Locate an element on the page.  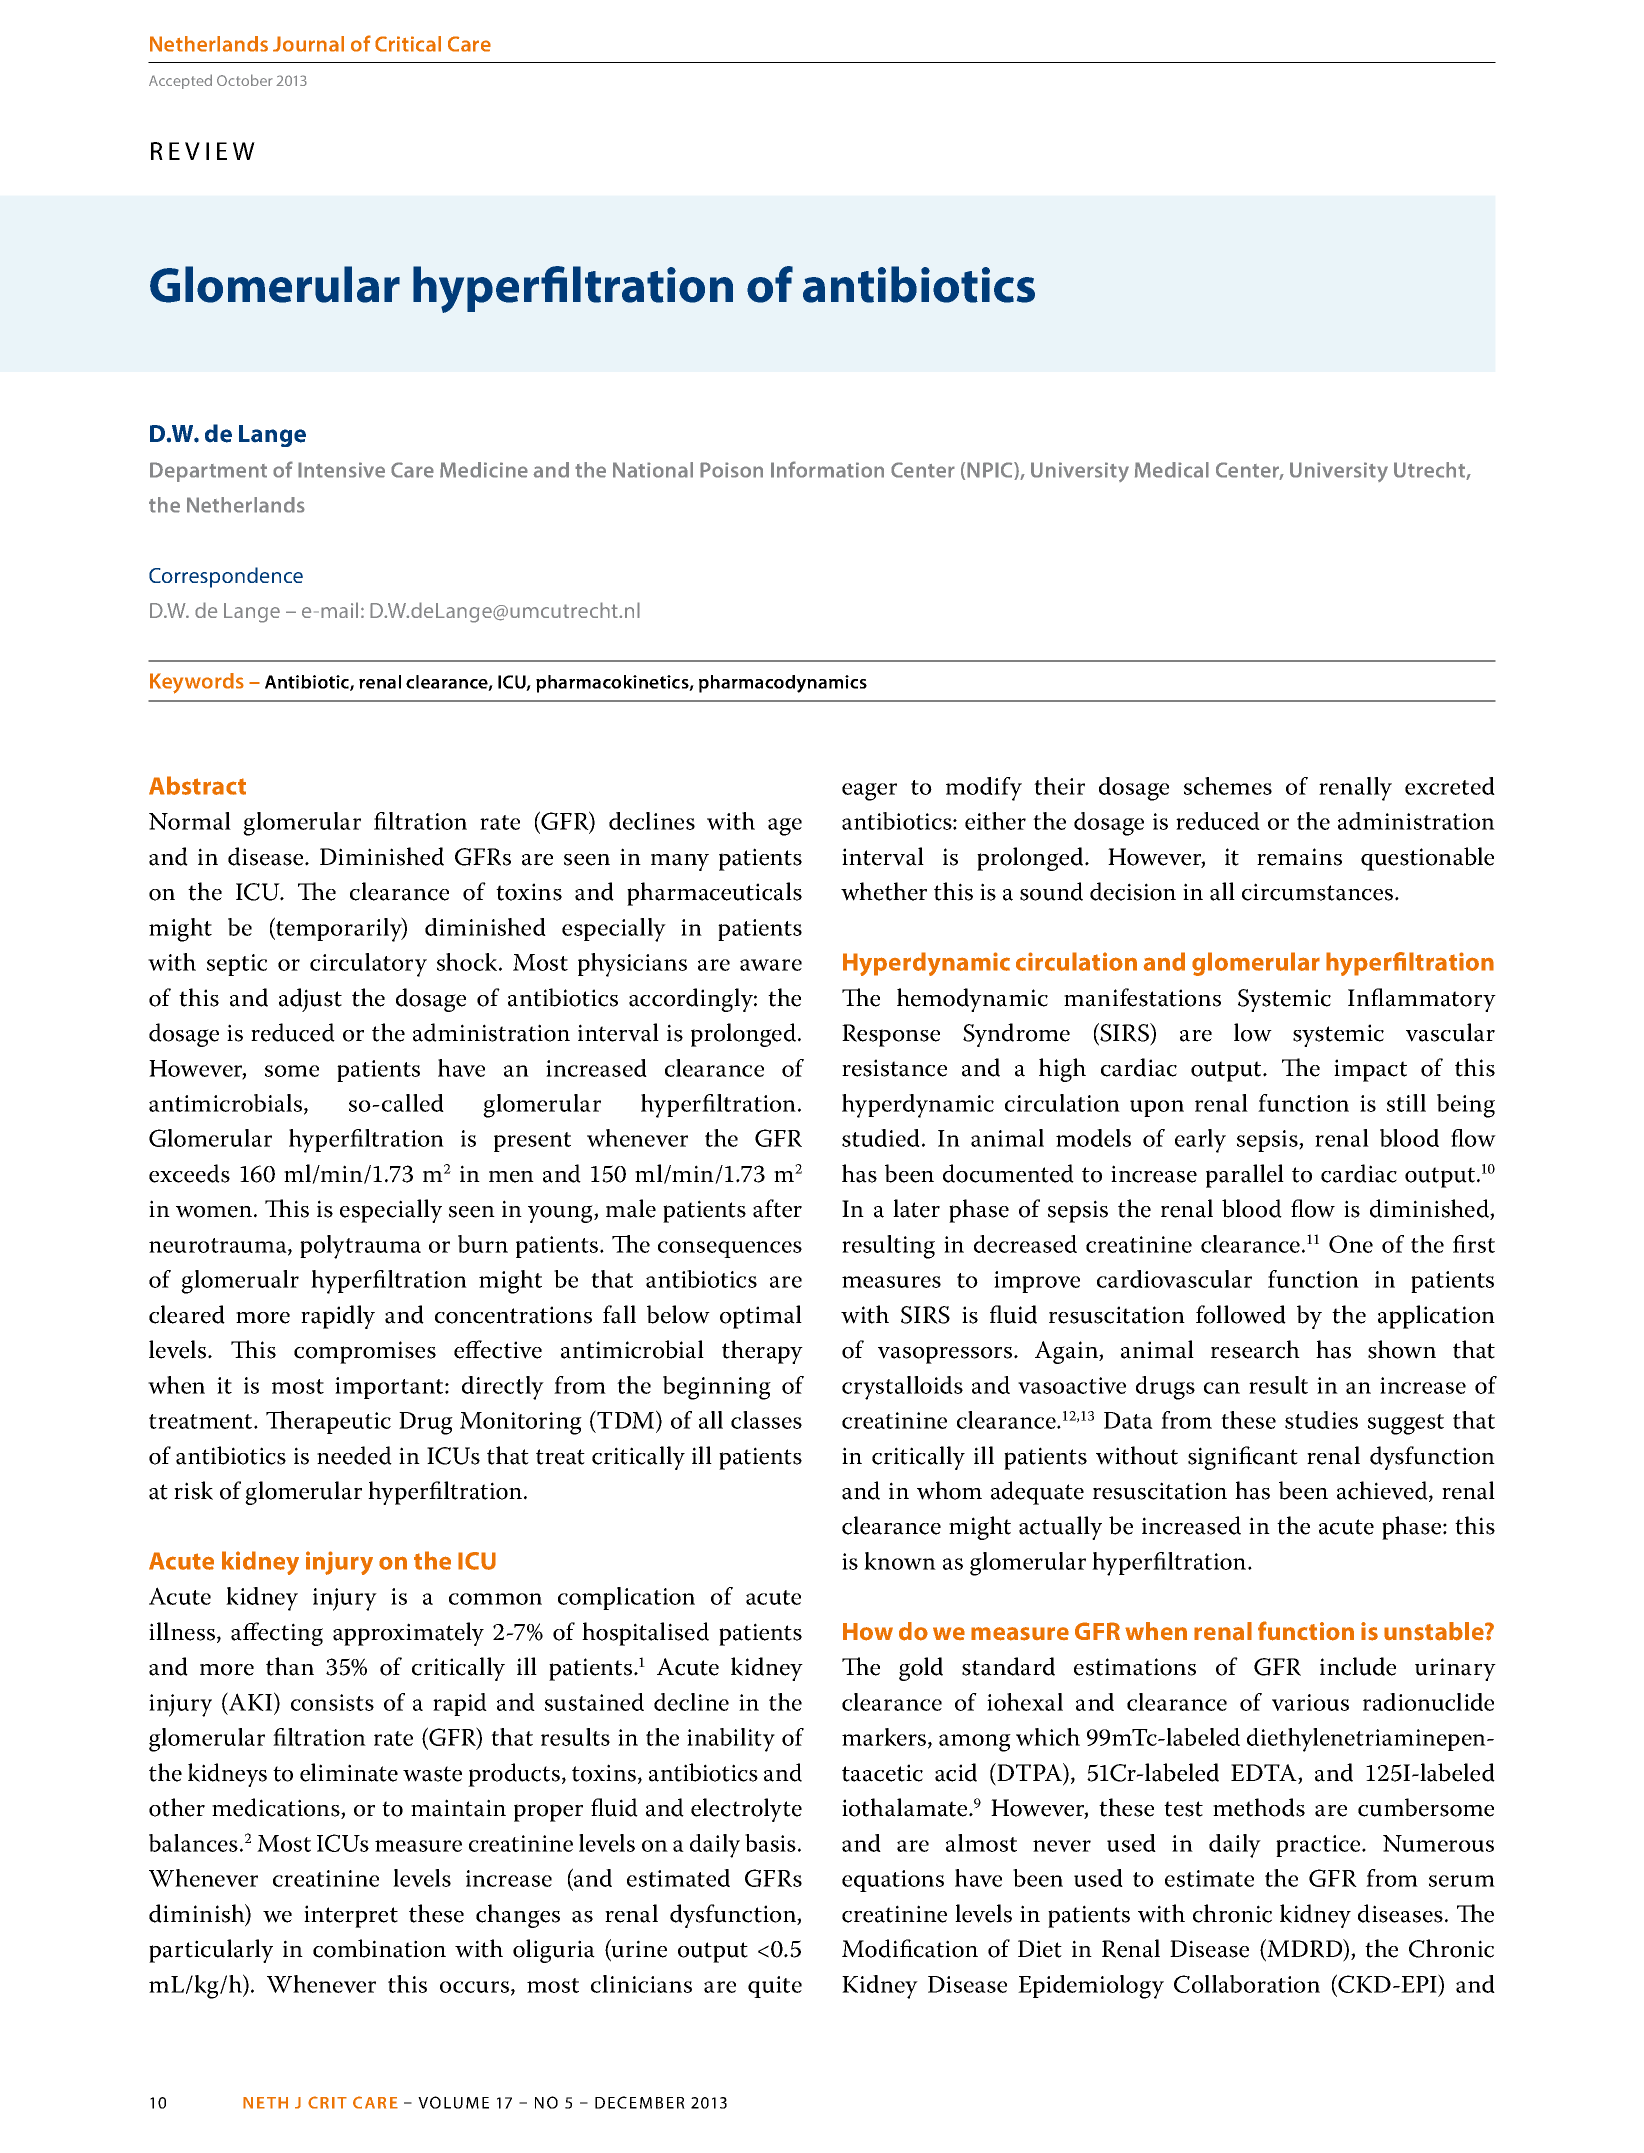
adjust is located at coordinates (310, 1000).
